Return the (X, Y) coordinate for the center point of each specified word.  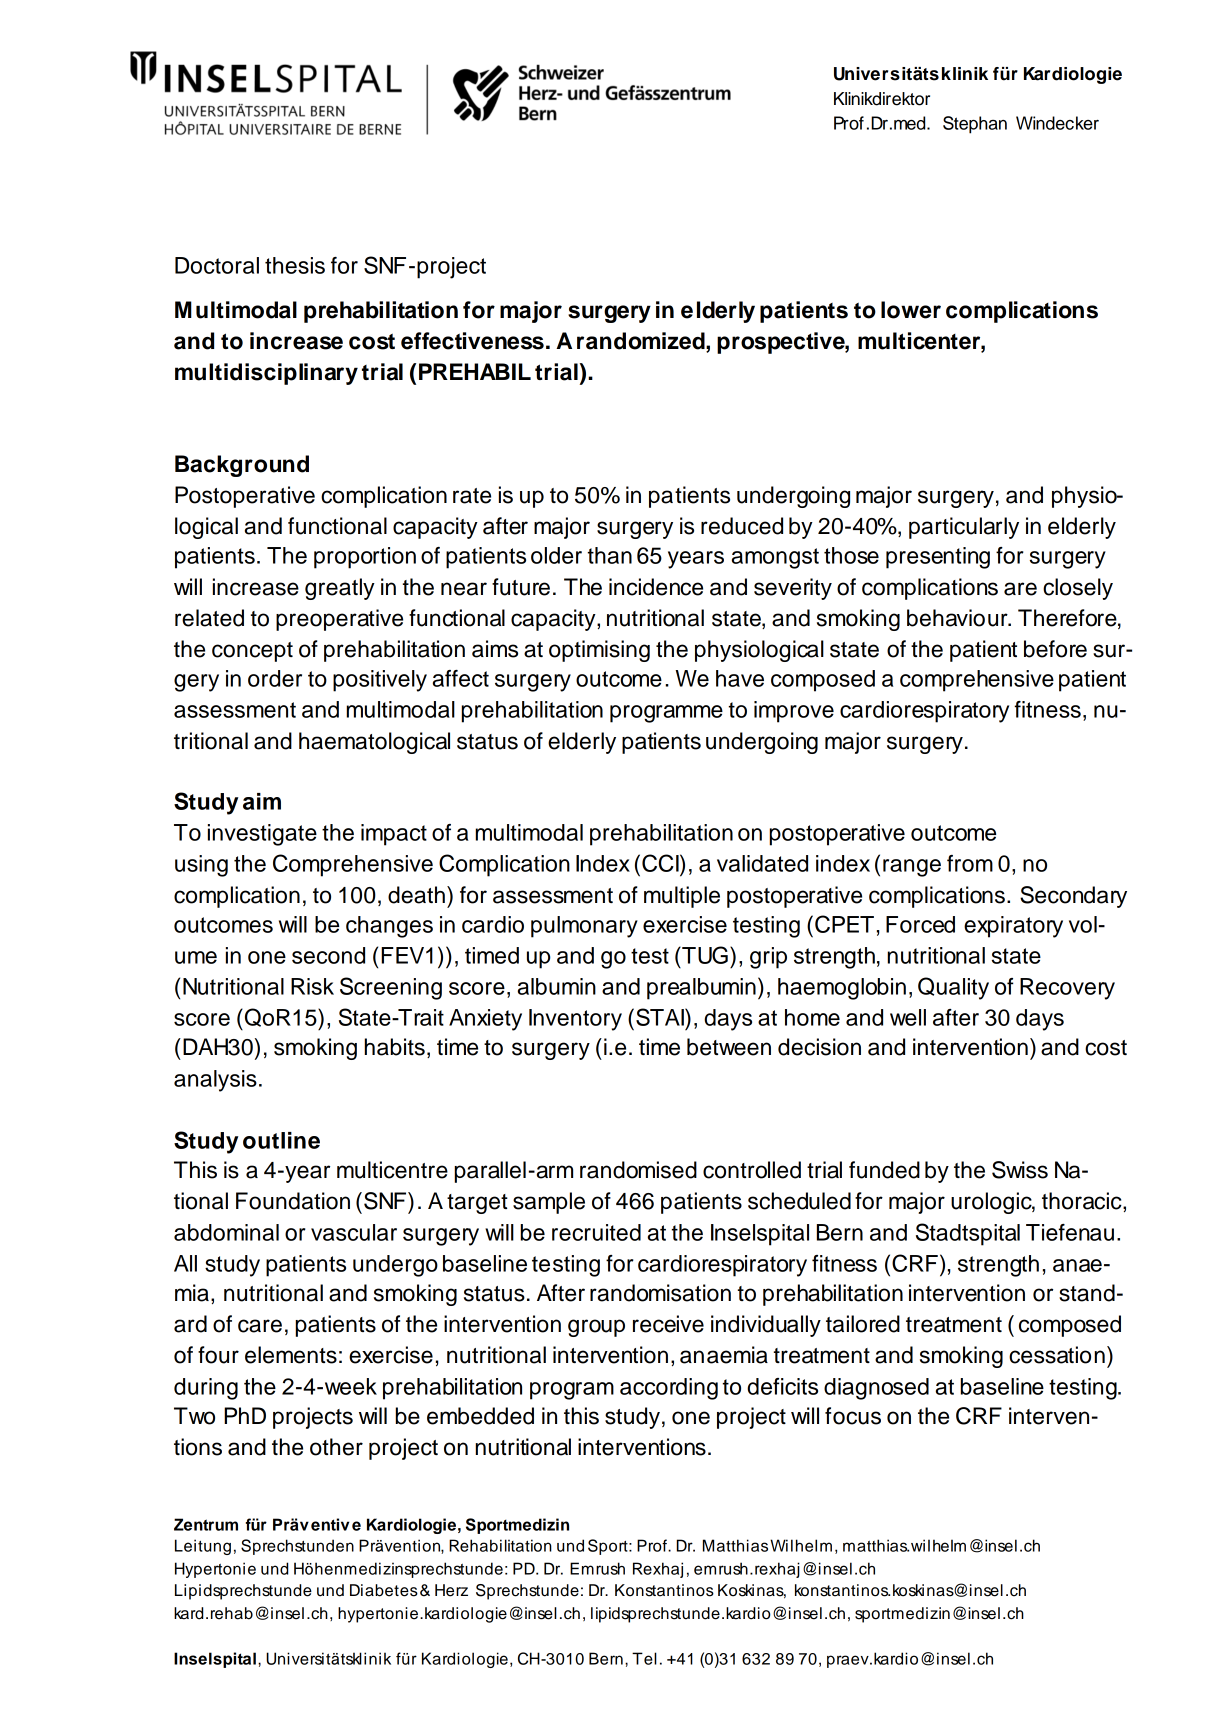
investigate (262, 835)
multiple (682, 897)
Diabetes (384, 1590)
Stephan (975, 125)
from (970, 863)
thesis (295, 265)
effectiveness (472, 341)
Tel (644, 1658)
